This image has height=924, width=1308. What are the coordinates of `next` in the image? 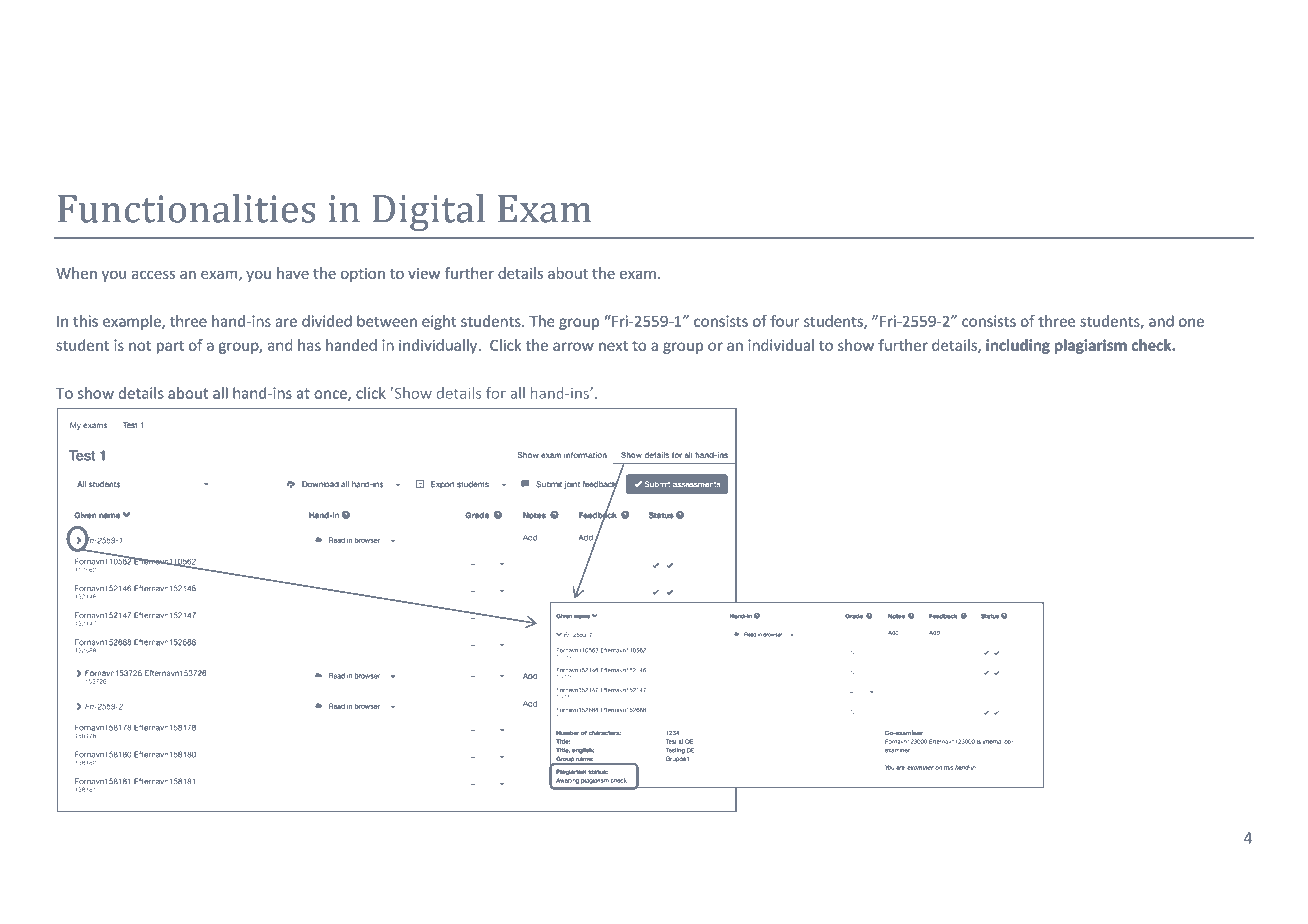 It's located at (613, 346).
